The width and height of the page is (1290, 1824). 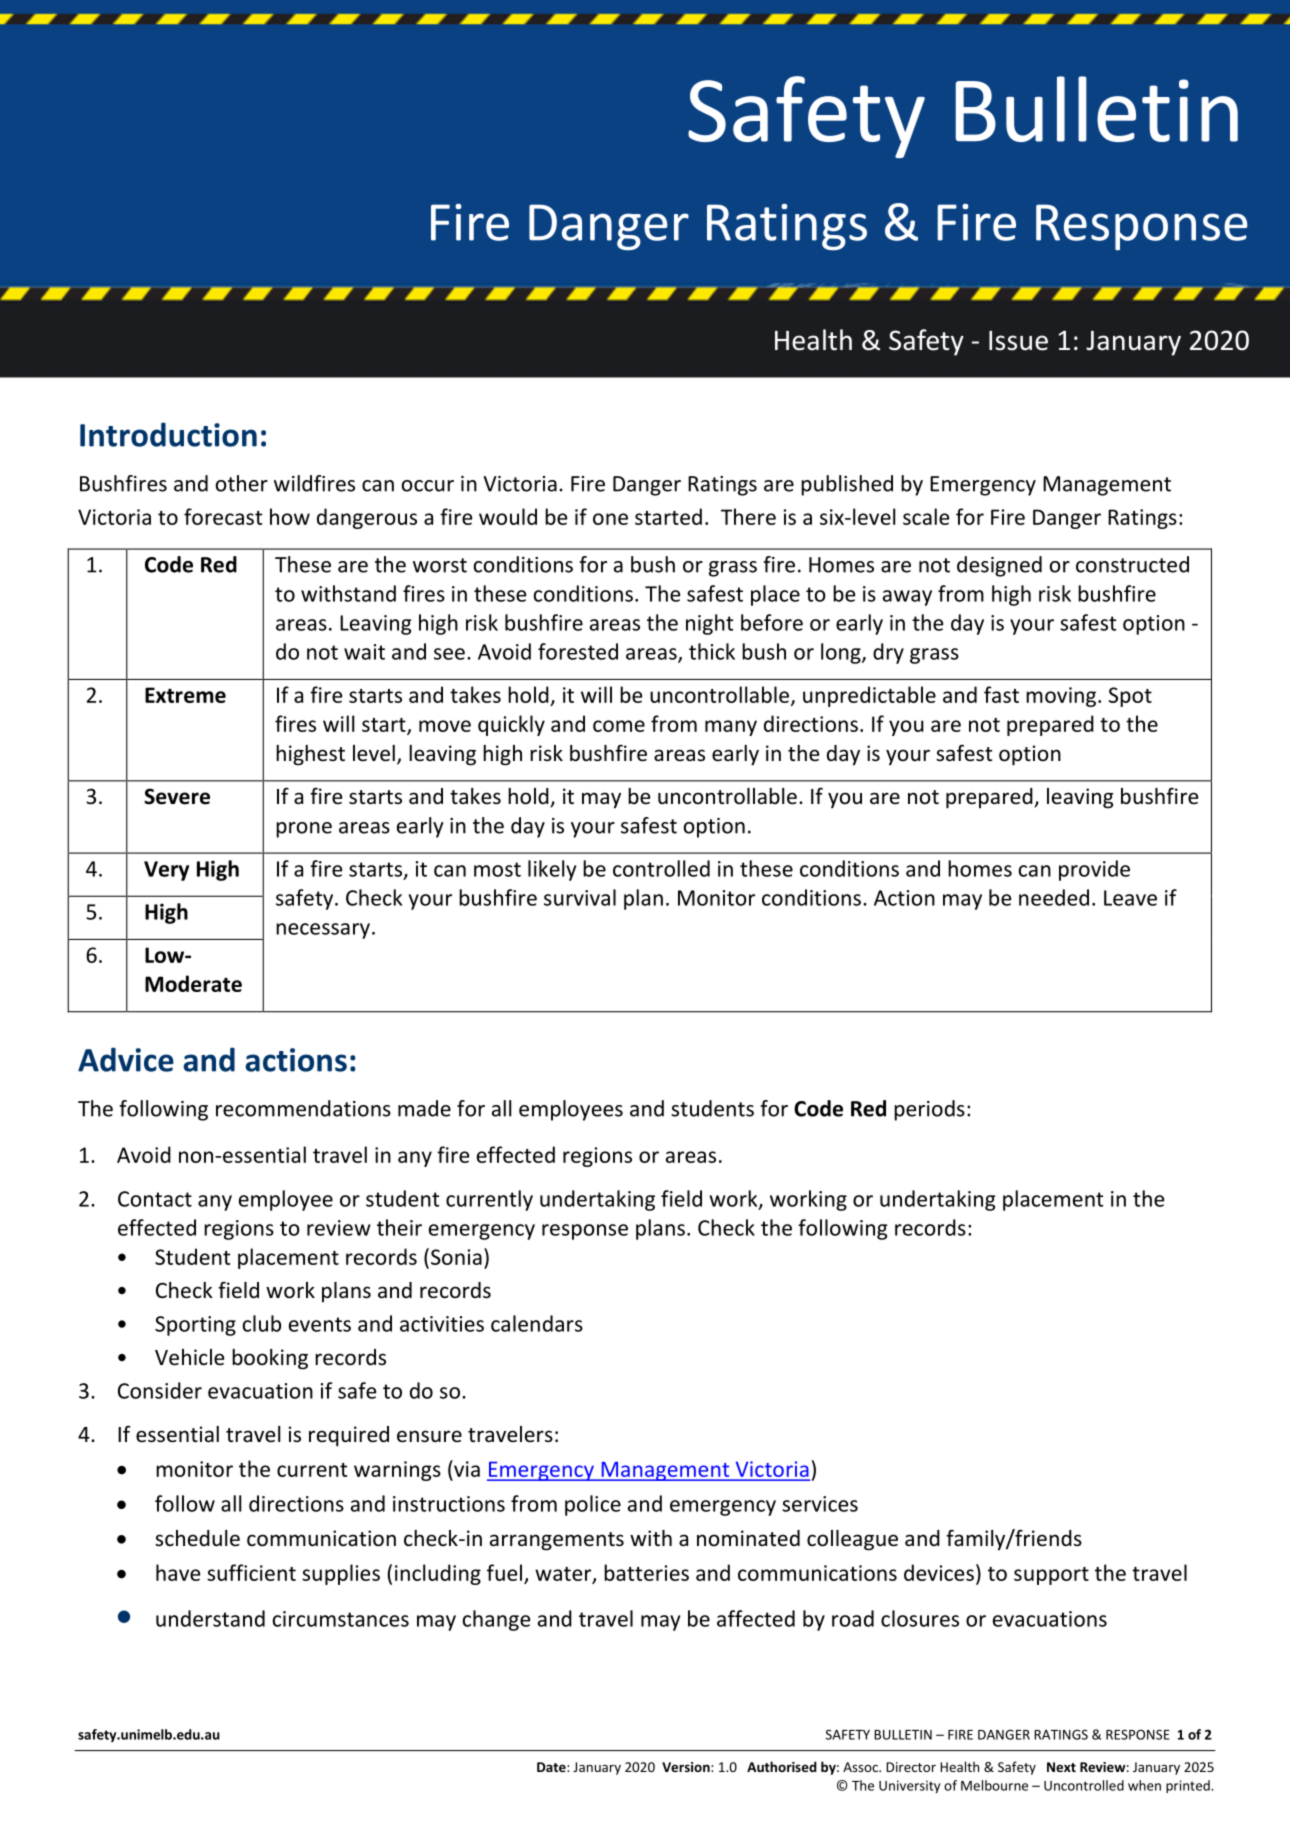 I want to click on Issue, so click(x=1018, y=341).
